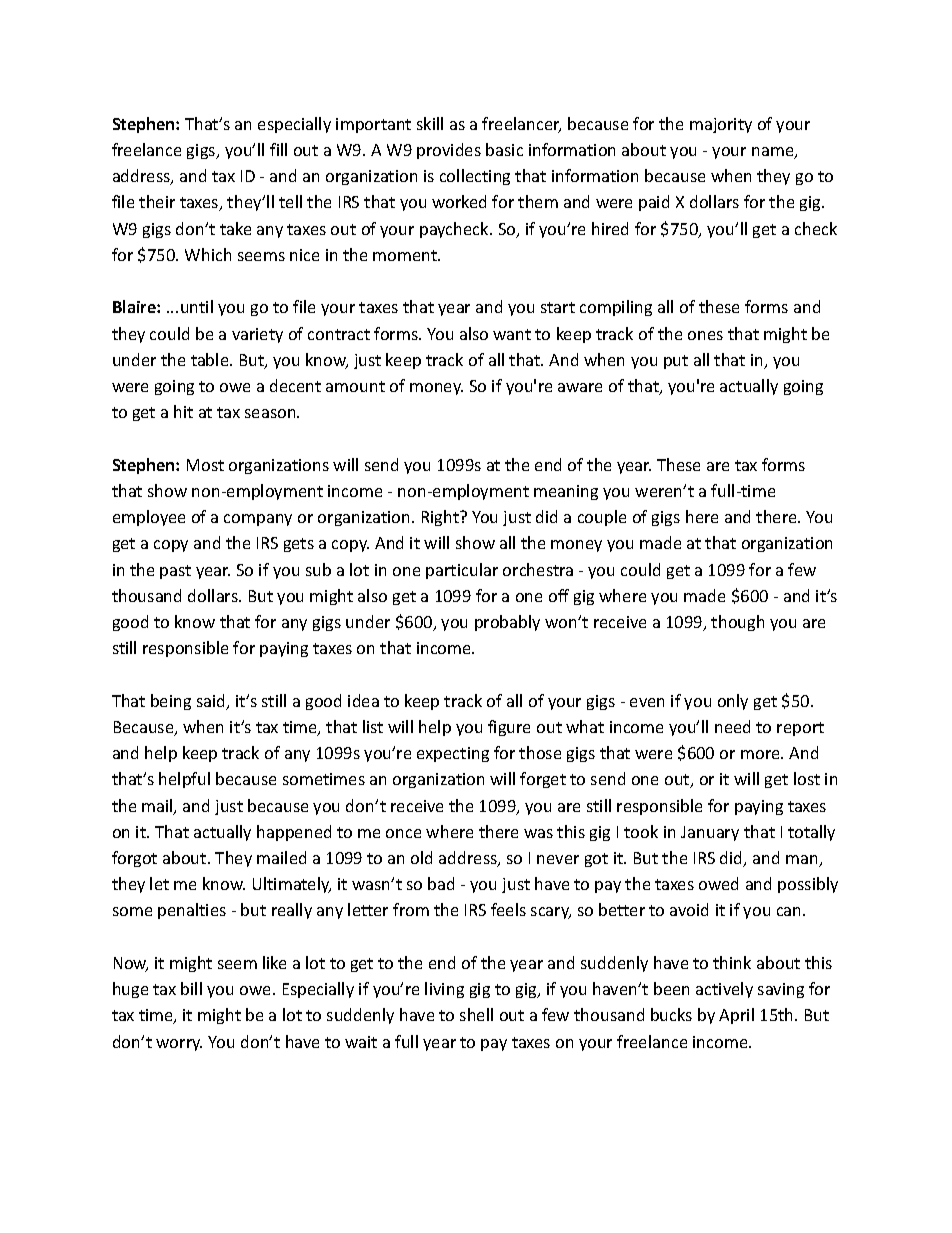 The height and width of the document is (1233, 952). I want to click on fill, so click(278, 149).
